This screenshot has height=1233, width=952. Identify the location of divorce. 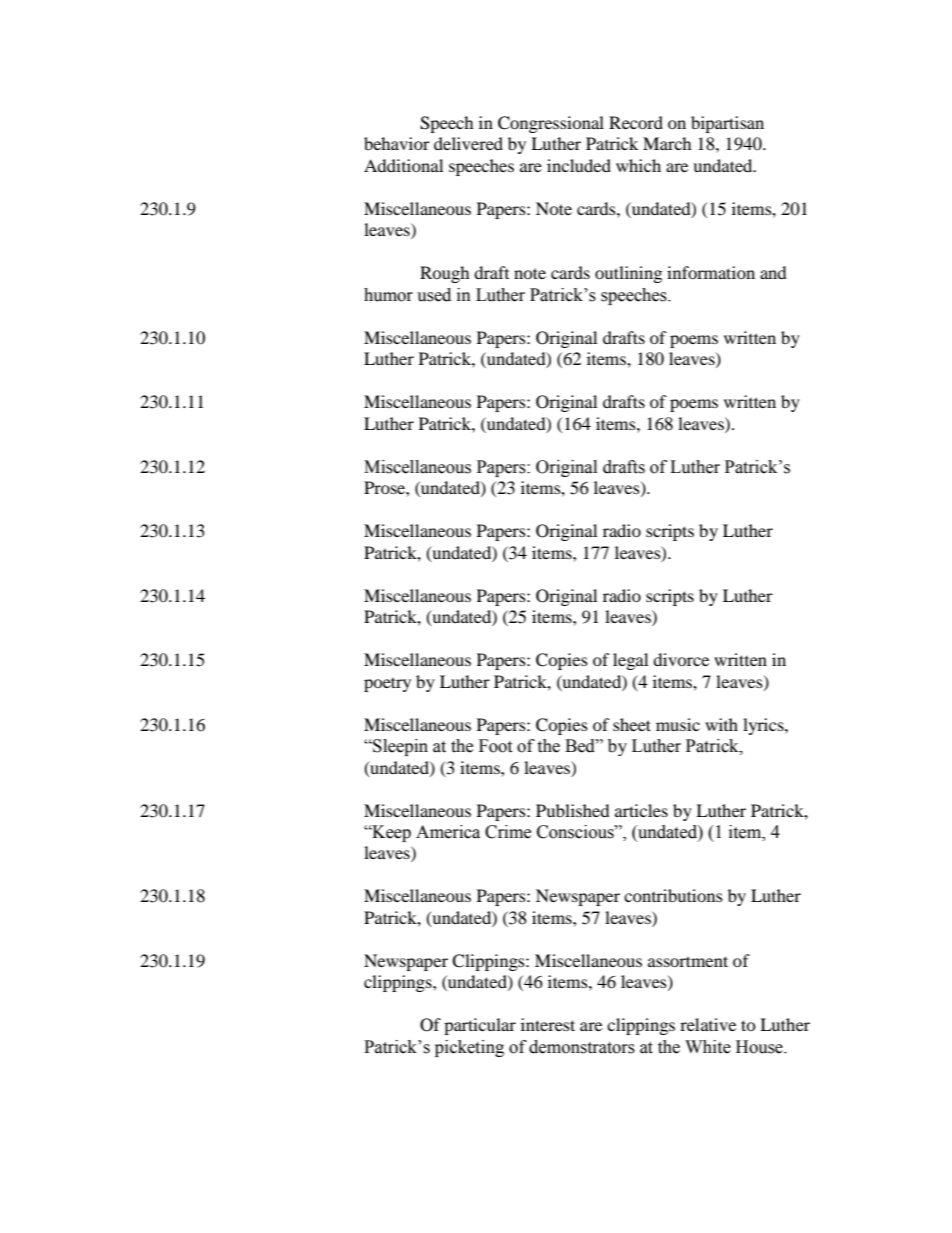
(681, 659).
